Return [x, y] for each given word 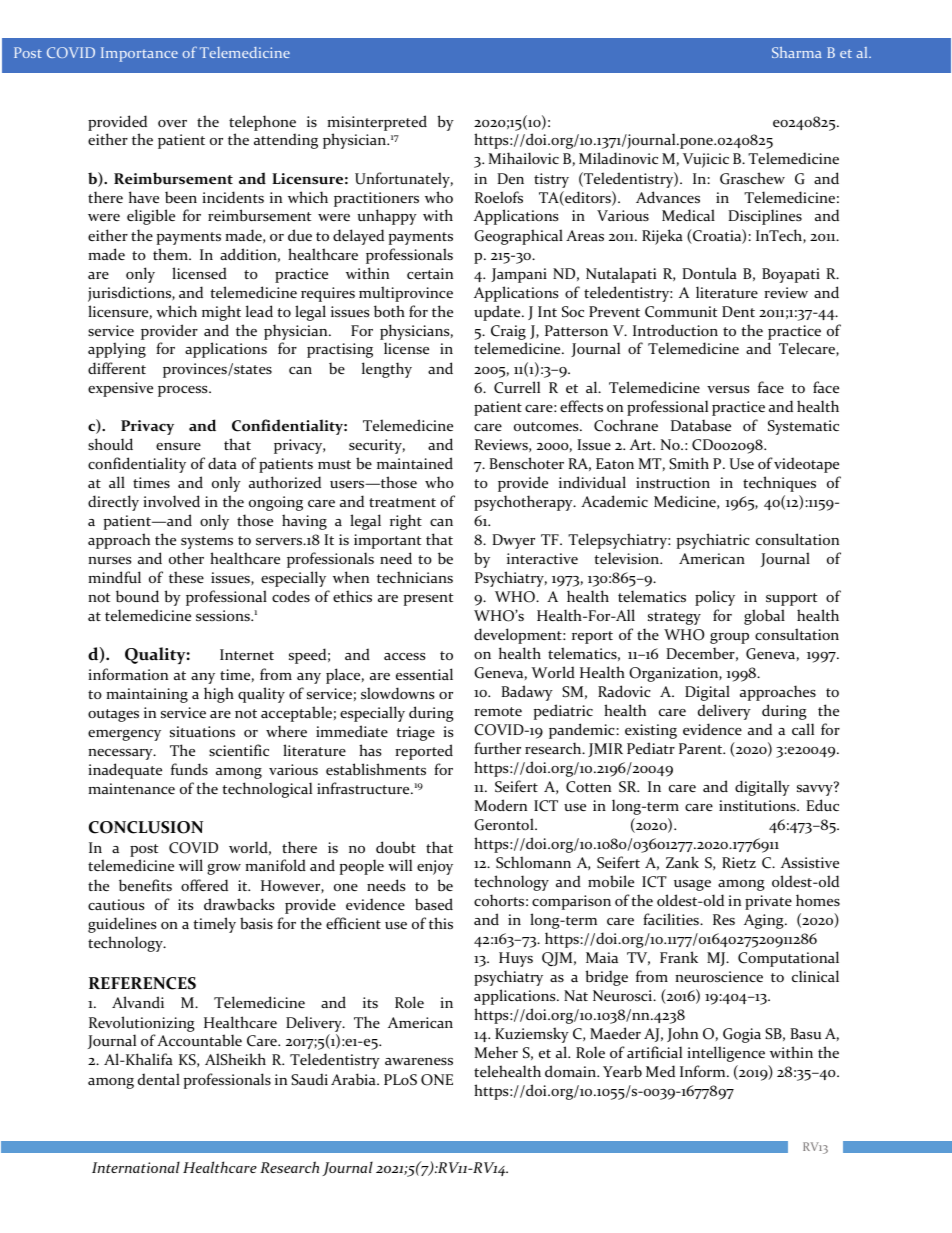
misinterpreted [377, 123]
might [221, 313]
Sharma [797, 52]
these [186, 577]
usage [692, 885]
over [172, 123]
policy [715, 598]
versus [728, 389]
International [136, 1167]
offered [204, 885]
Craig [508, 332]
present [428, 599]
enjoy [435, 867]
